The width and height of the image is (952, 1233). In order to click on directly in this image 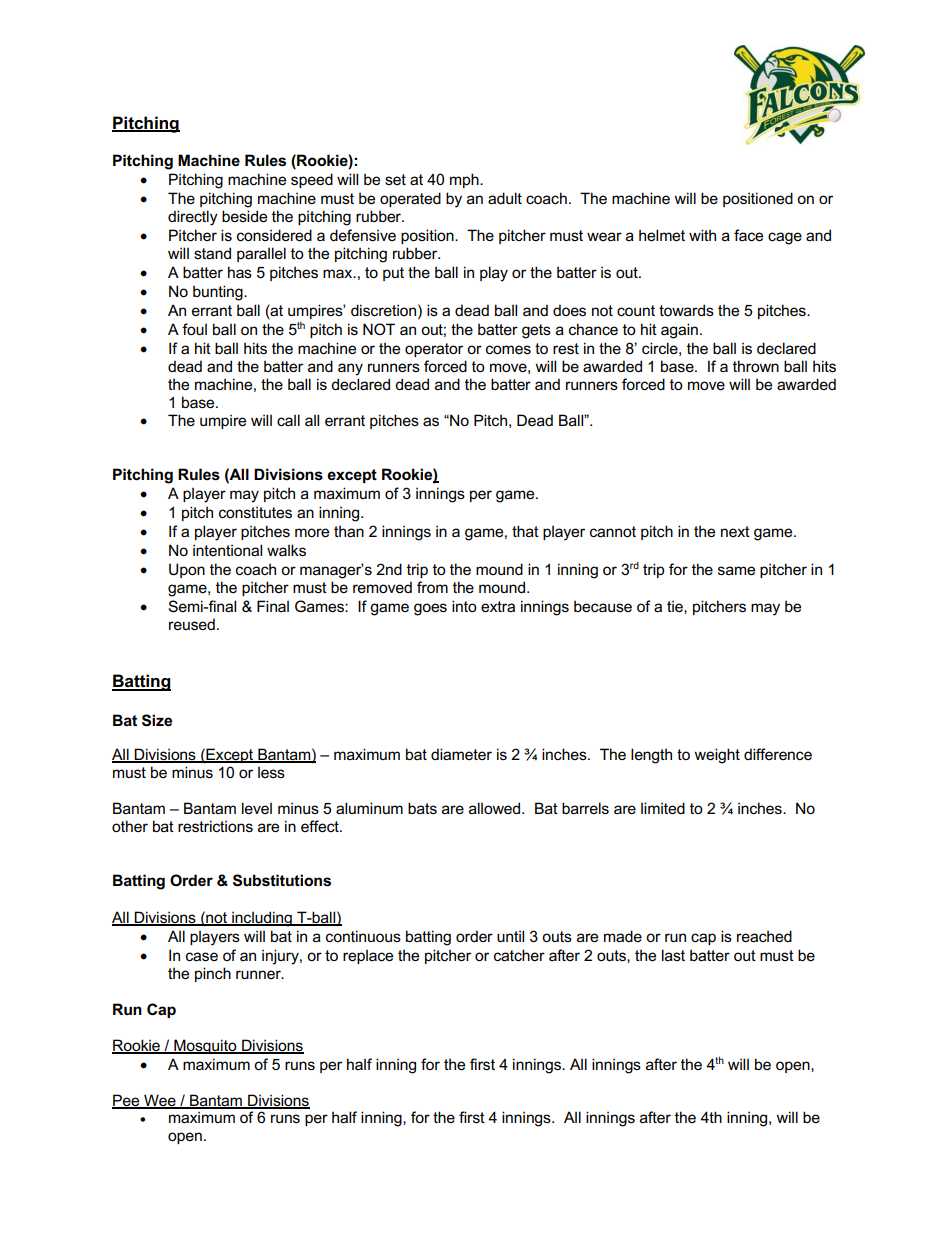, I will do `click(193, 218)`.
